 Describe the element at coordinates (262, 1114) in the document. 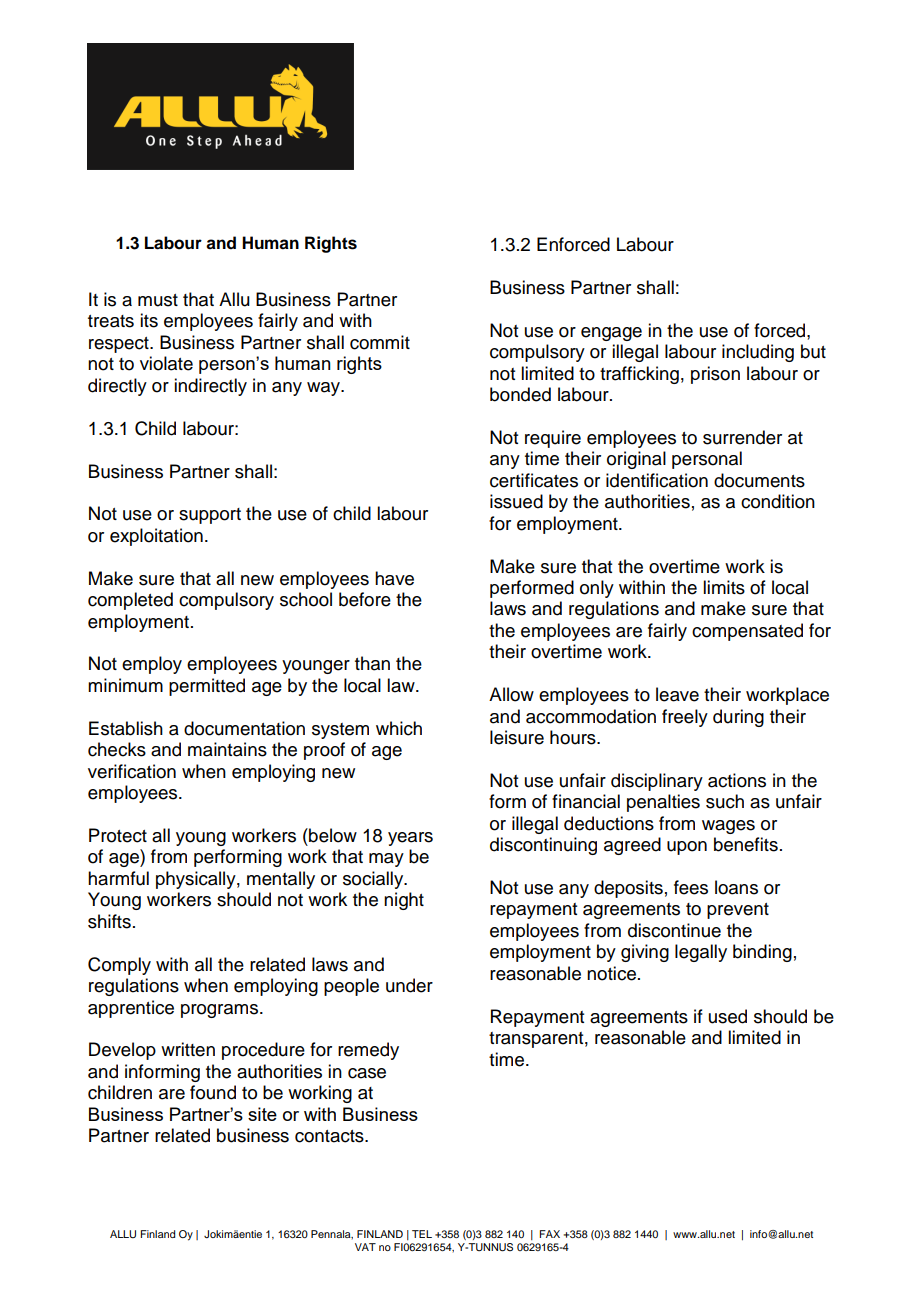

I see `site` at that location.
